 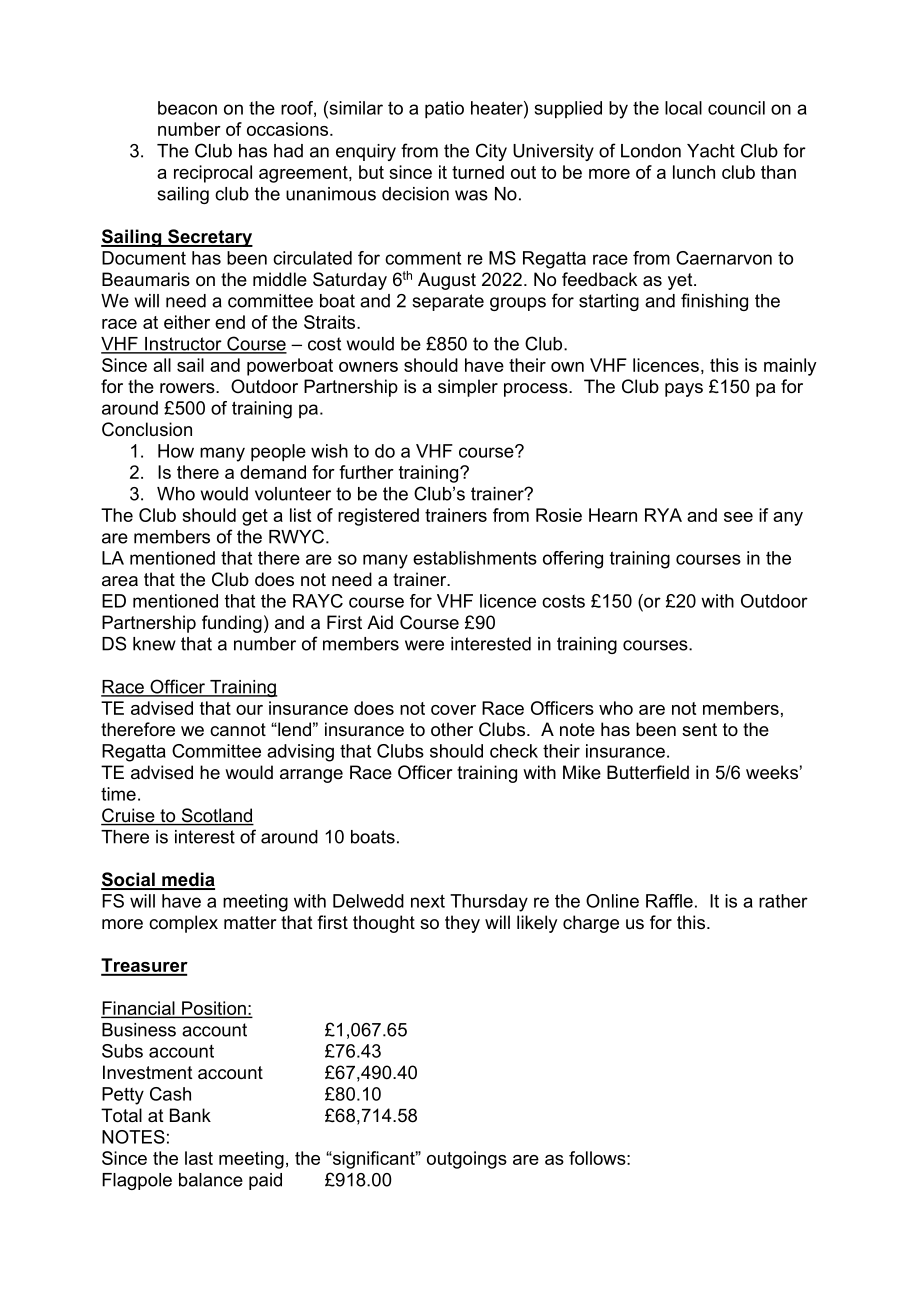 I want to click on reciprocal, so click(x=213, y=174).
